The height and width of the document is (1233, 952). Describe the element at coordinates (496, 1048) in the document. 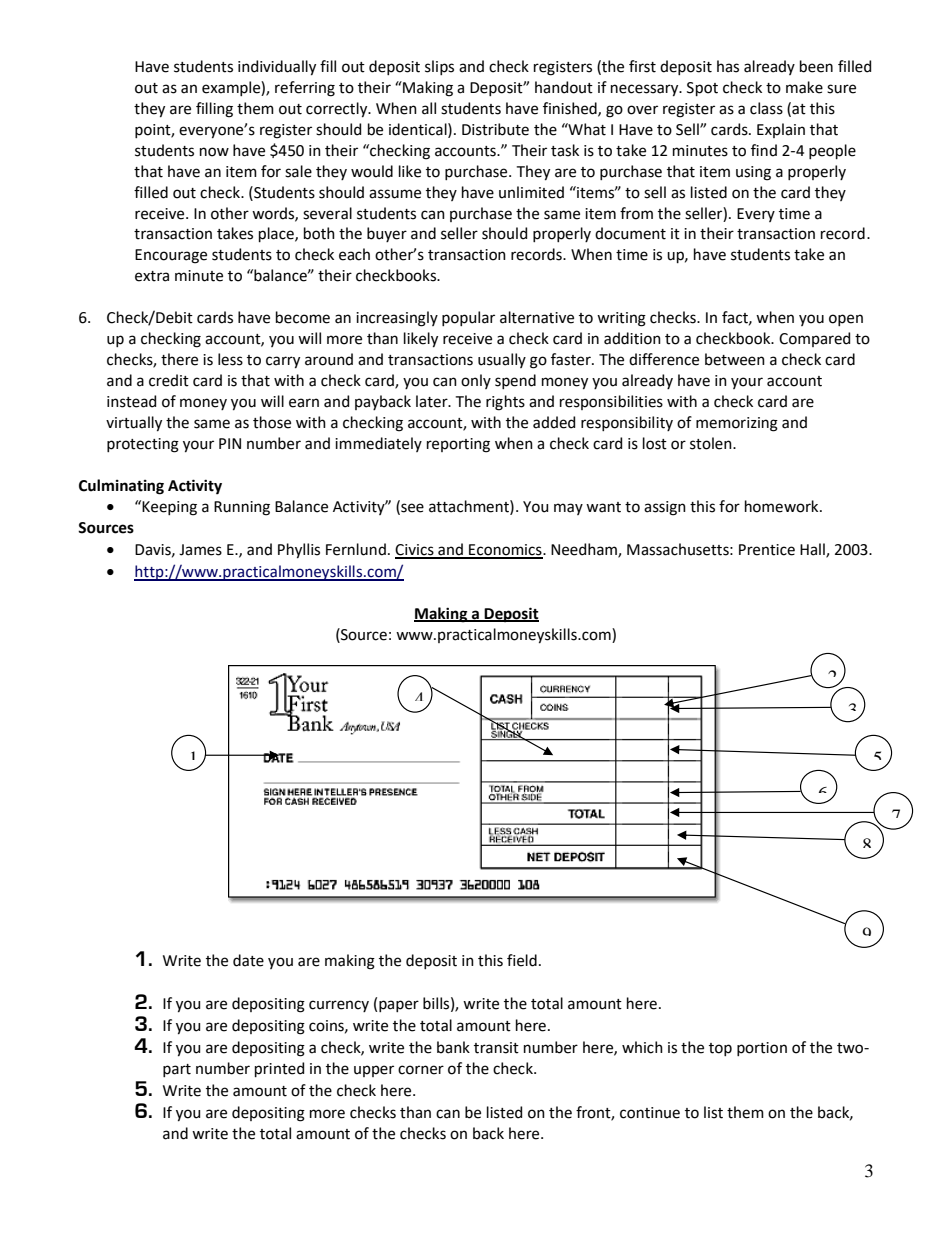

I see `transit` at that location.
